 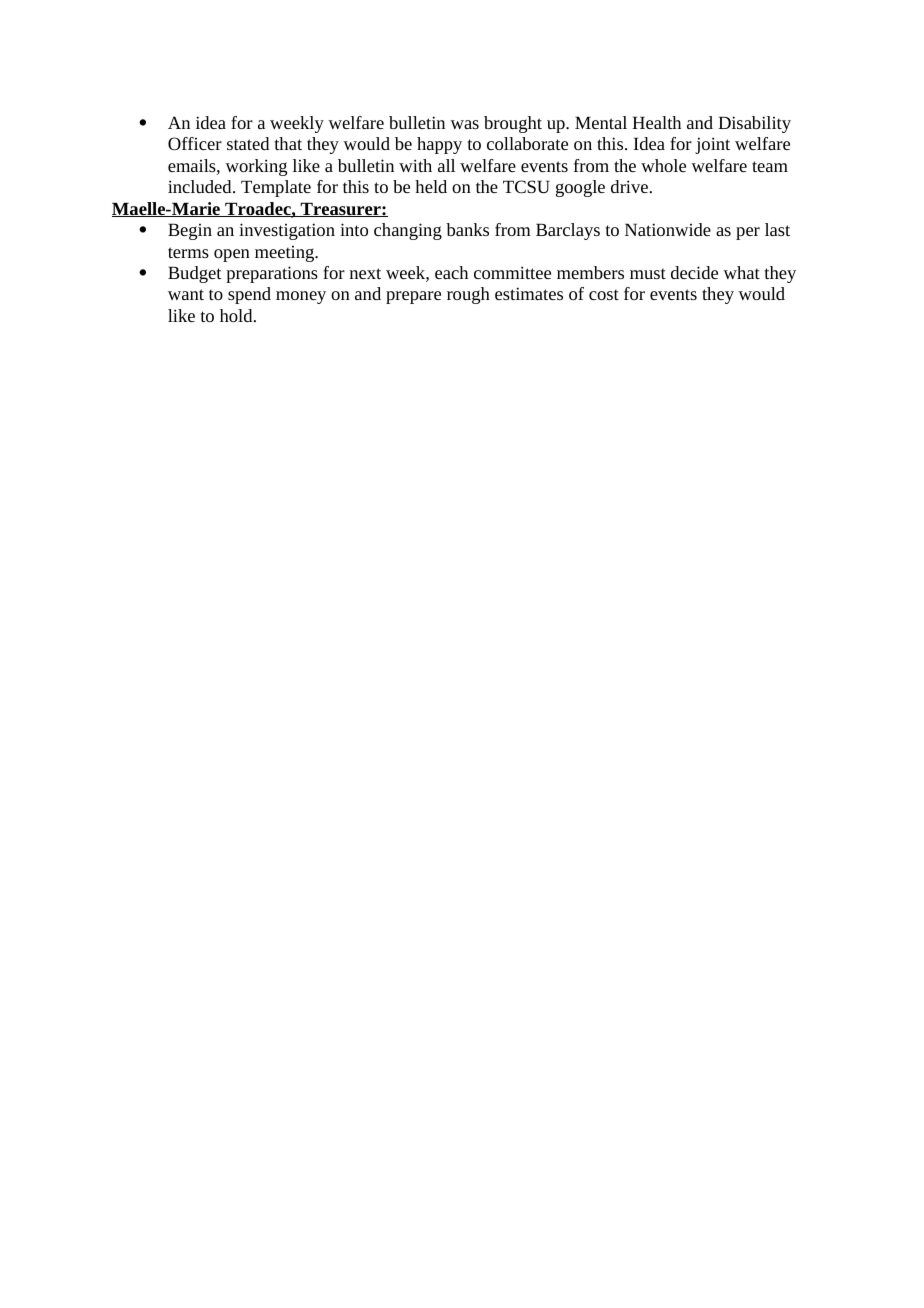 I want to click on meeting, so click(x=286, y=254).
